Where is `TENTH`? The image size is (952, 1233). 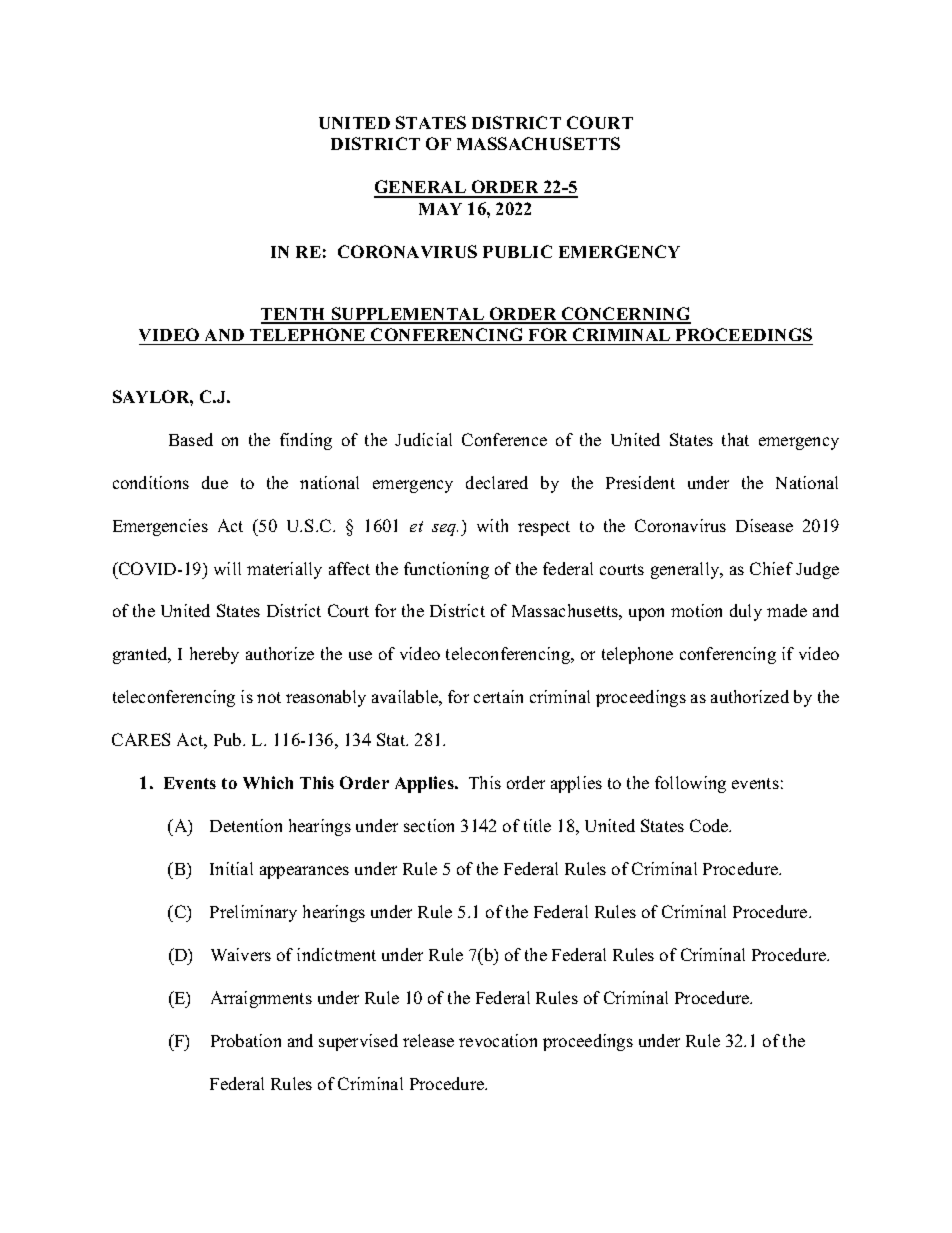 TENTH is located at coordinates (295, 315).
